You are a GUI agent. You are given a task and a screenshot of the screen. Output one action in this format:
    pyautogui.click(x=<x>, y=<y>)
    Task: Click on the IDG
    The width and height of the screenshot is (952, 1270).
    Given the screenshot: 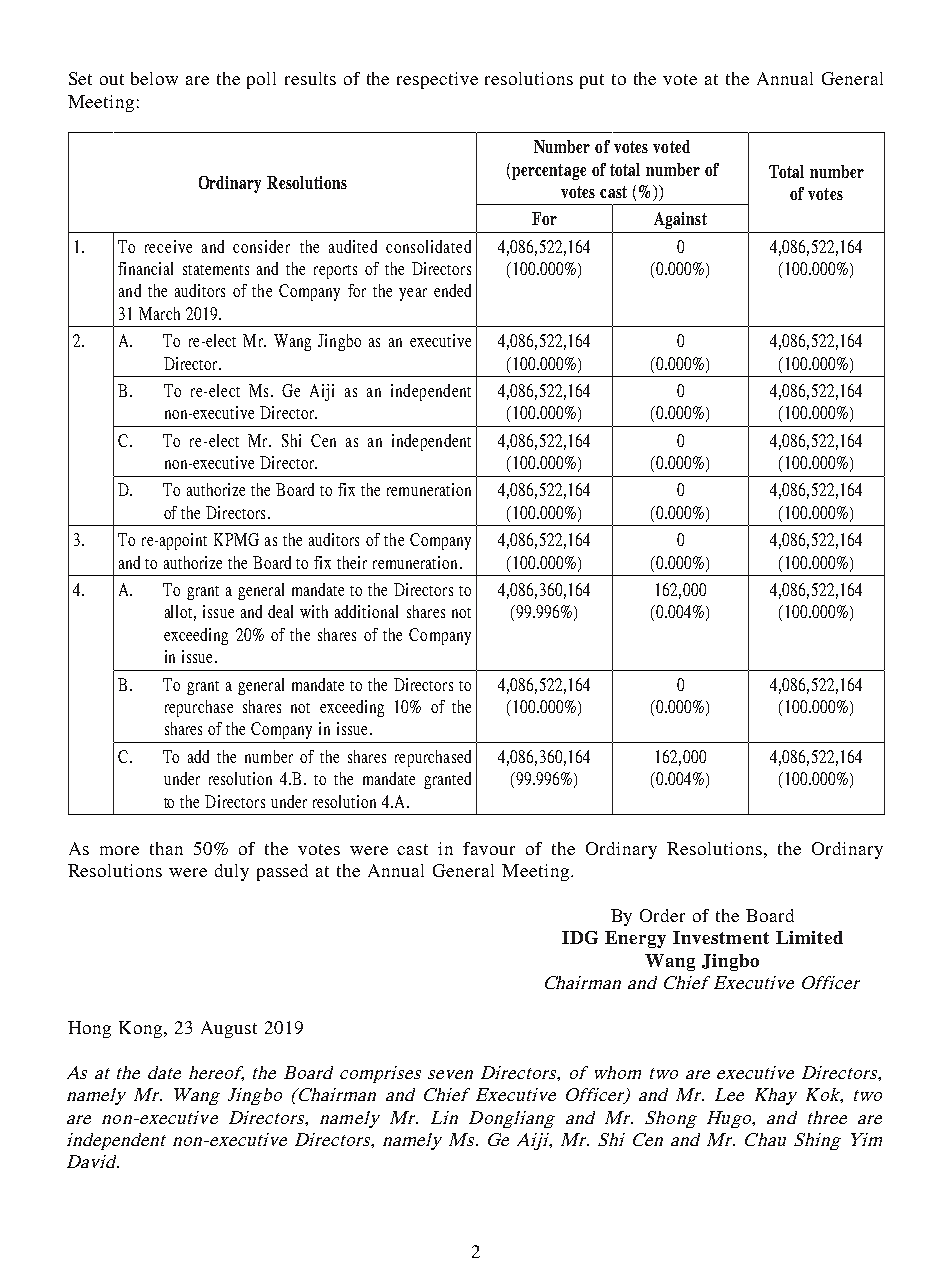 What is the action you would take?
    pyautogui.click(x=580, y=937)
